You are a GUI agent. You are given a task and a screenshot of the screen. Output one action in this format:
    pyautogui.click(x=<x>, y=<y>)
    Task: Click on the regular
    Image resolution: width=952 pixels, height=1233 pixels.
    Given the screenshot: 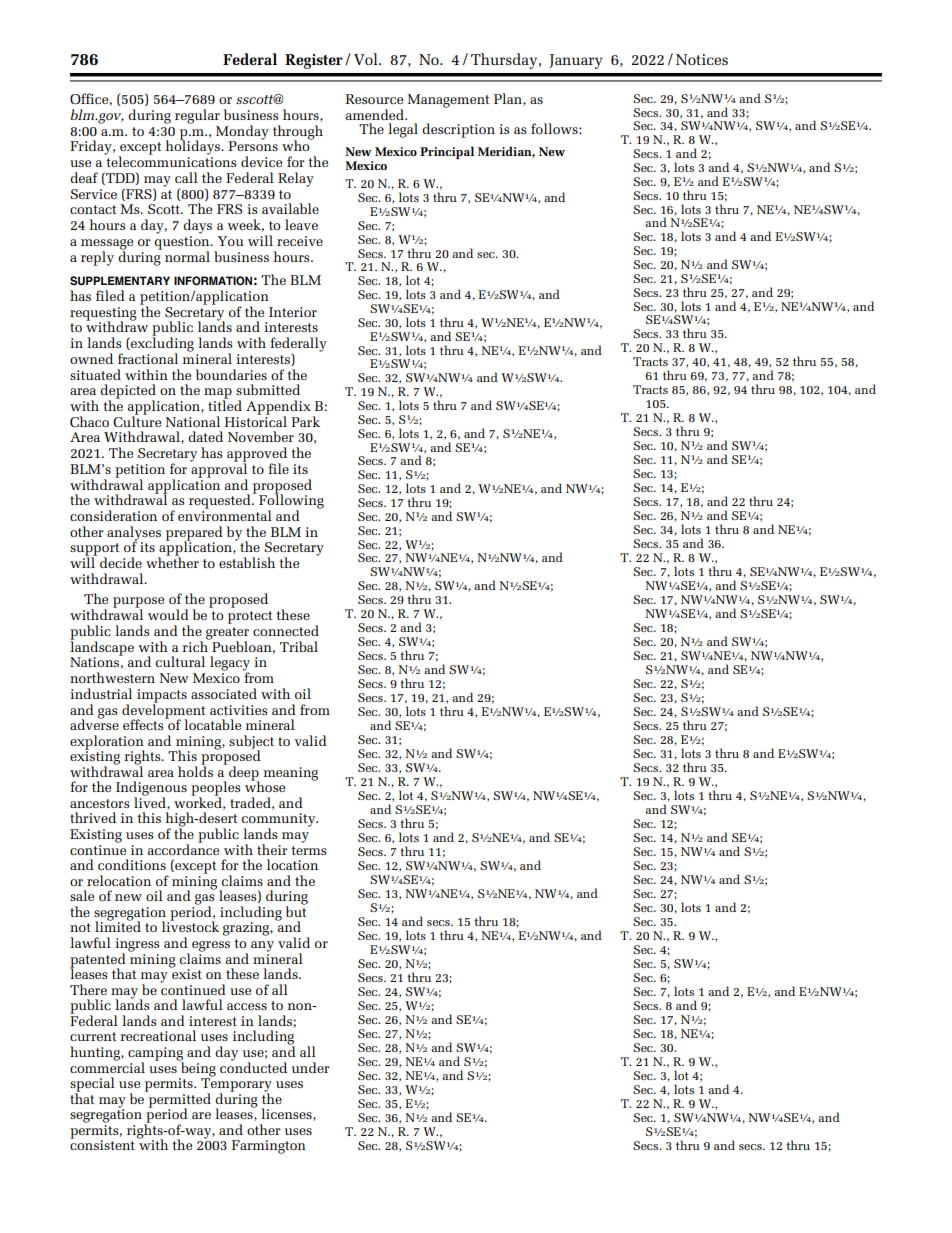 What is the action you would take?
    pyautogui.click(x=197, y=116)
